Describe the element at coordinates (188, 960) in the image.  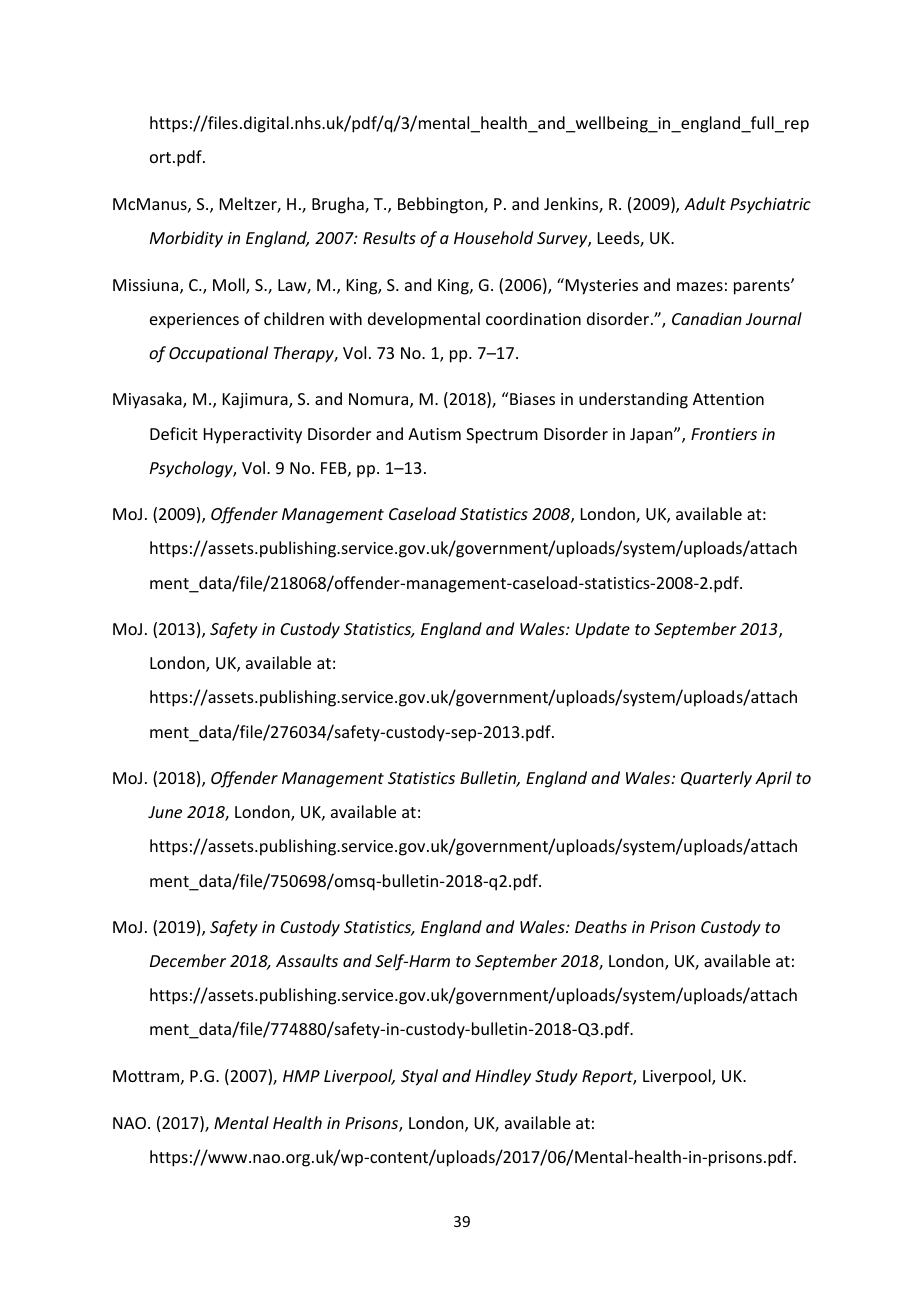
I see `December` at that location.
